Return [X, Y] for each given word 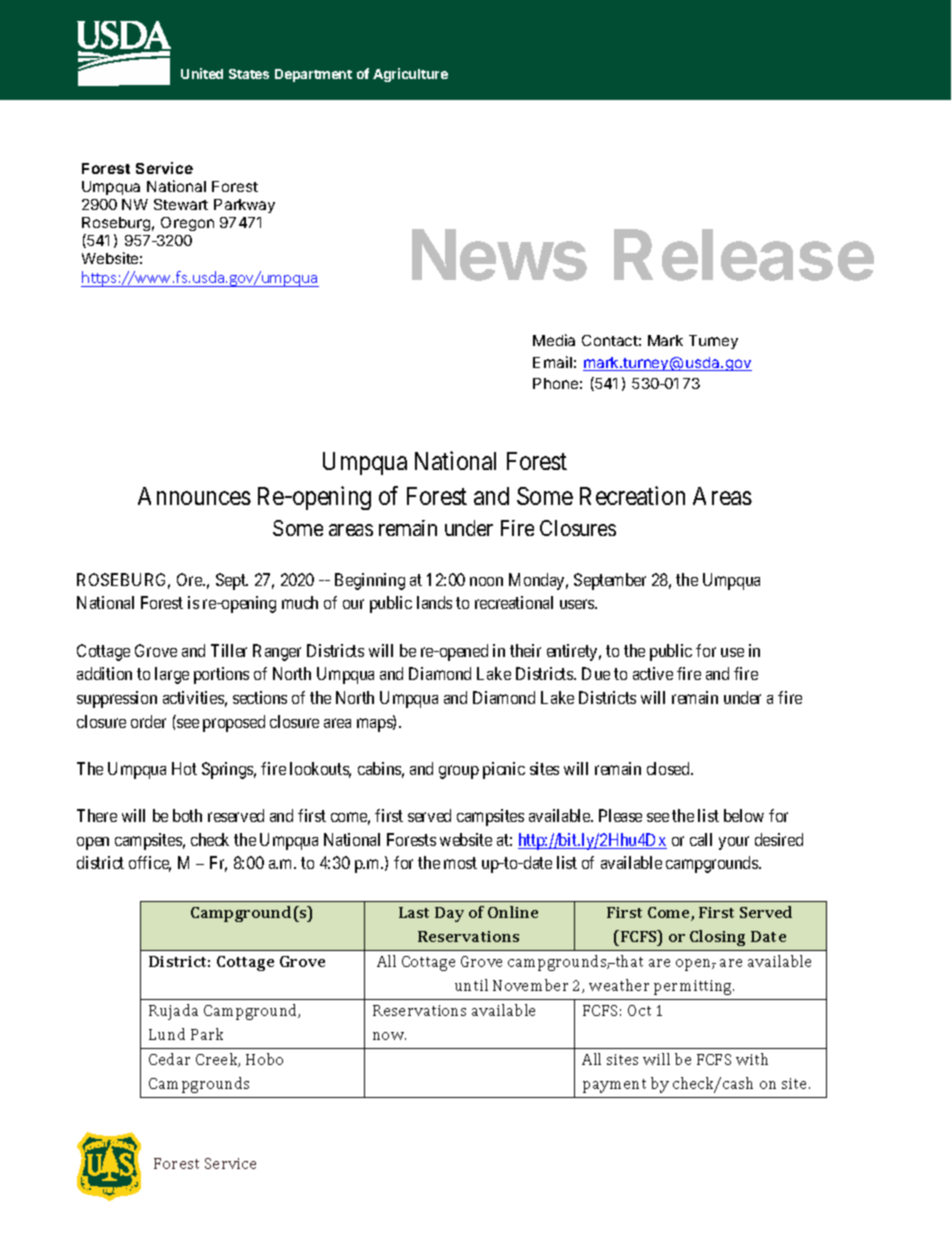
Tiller [229, 650]
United [202, 73]
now [389, 1036]
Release [744, 255]
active [653, 673]
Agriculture [410, 75]
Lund [167, 1034]
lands [434, 602]
